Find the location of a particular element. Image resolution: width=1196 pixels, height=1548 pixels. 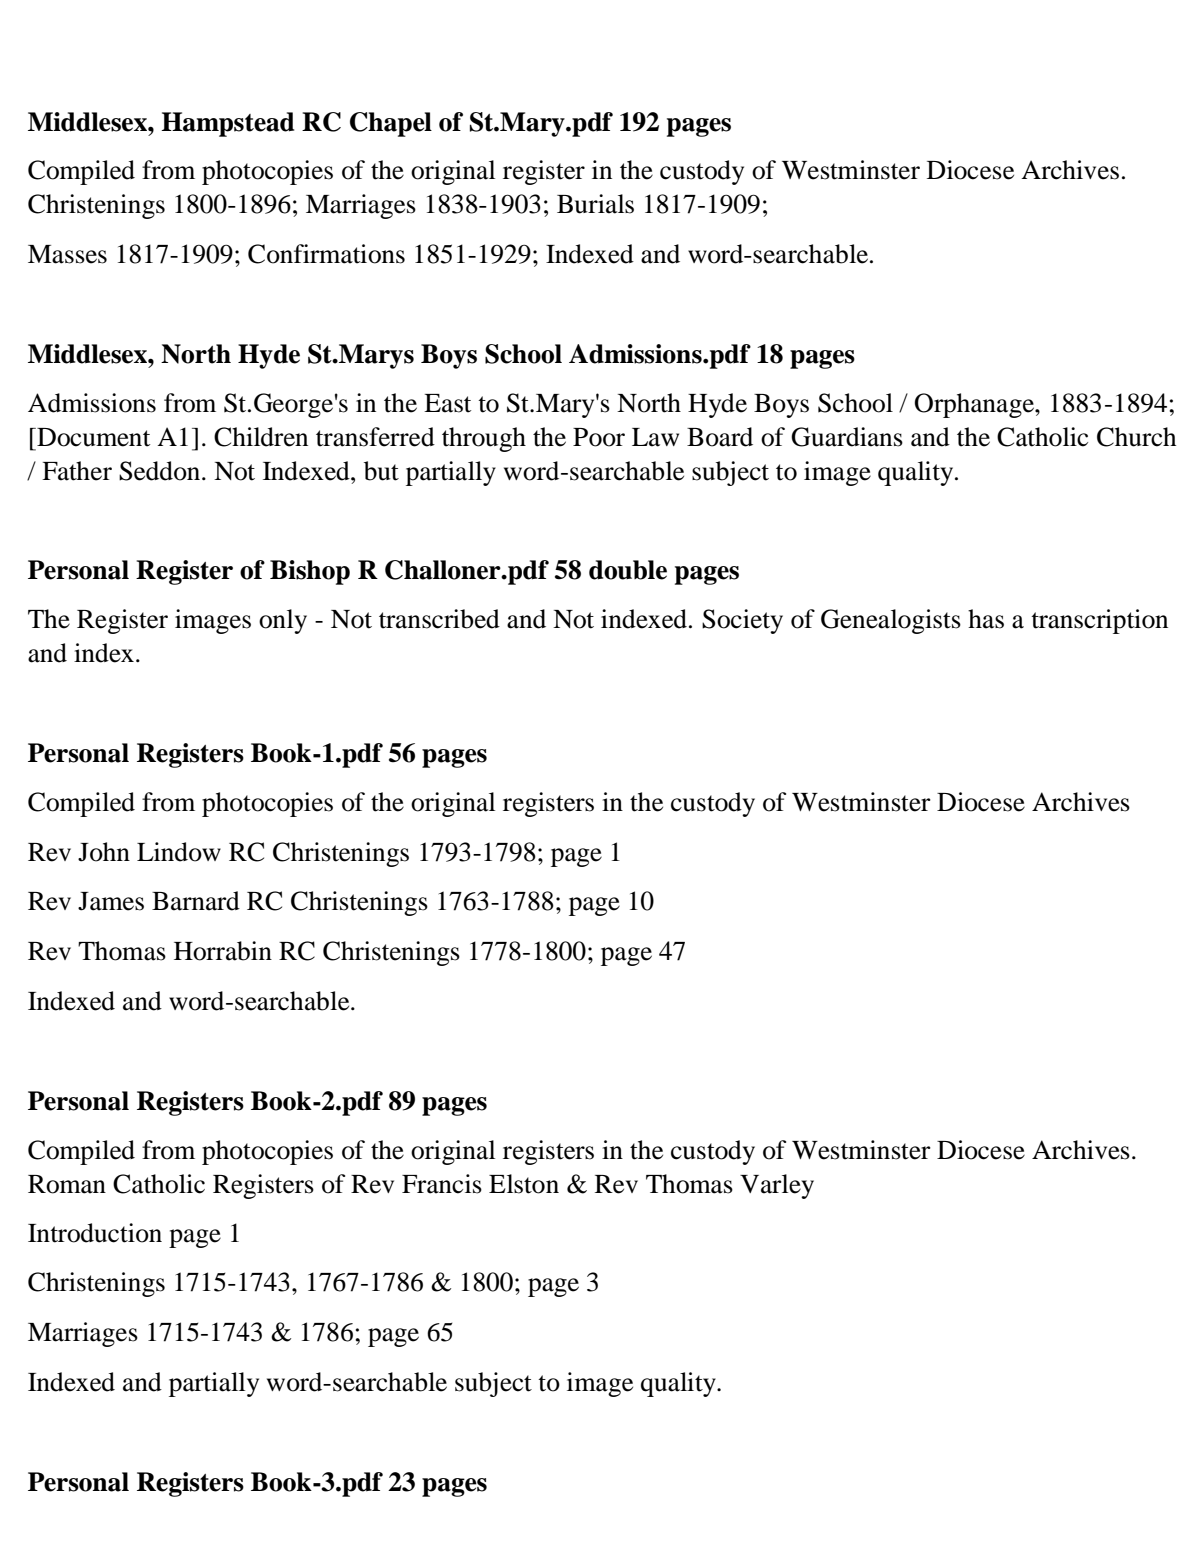

Church is located at coordinates (1136, 437).
